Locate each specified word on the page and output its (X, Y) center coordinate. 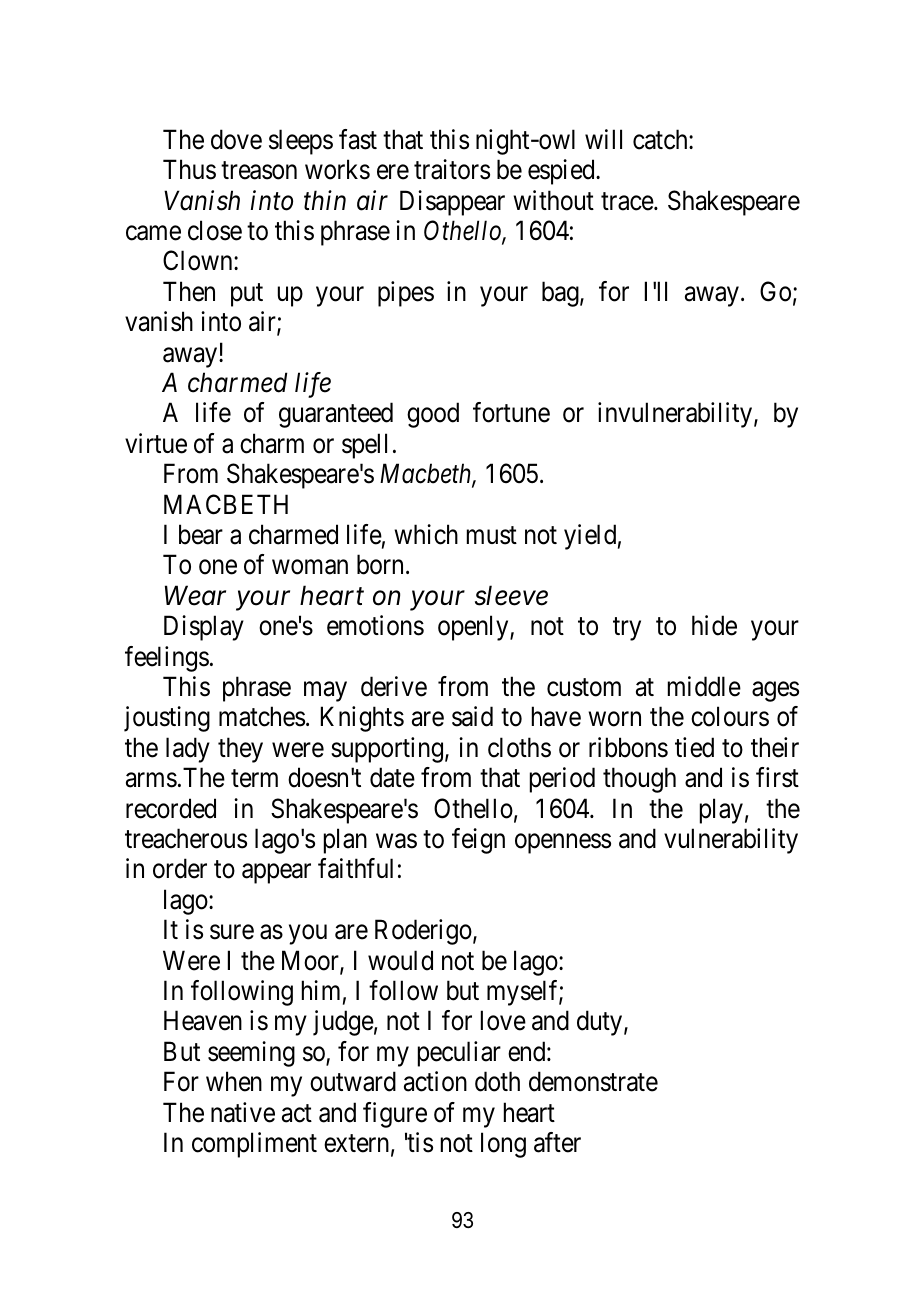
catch (661, 139)
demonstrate (593, 1081)
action (435, 1081)
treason (259, 171)
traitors (452, 169)
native (243, 1112)
